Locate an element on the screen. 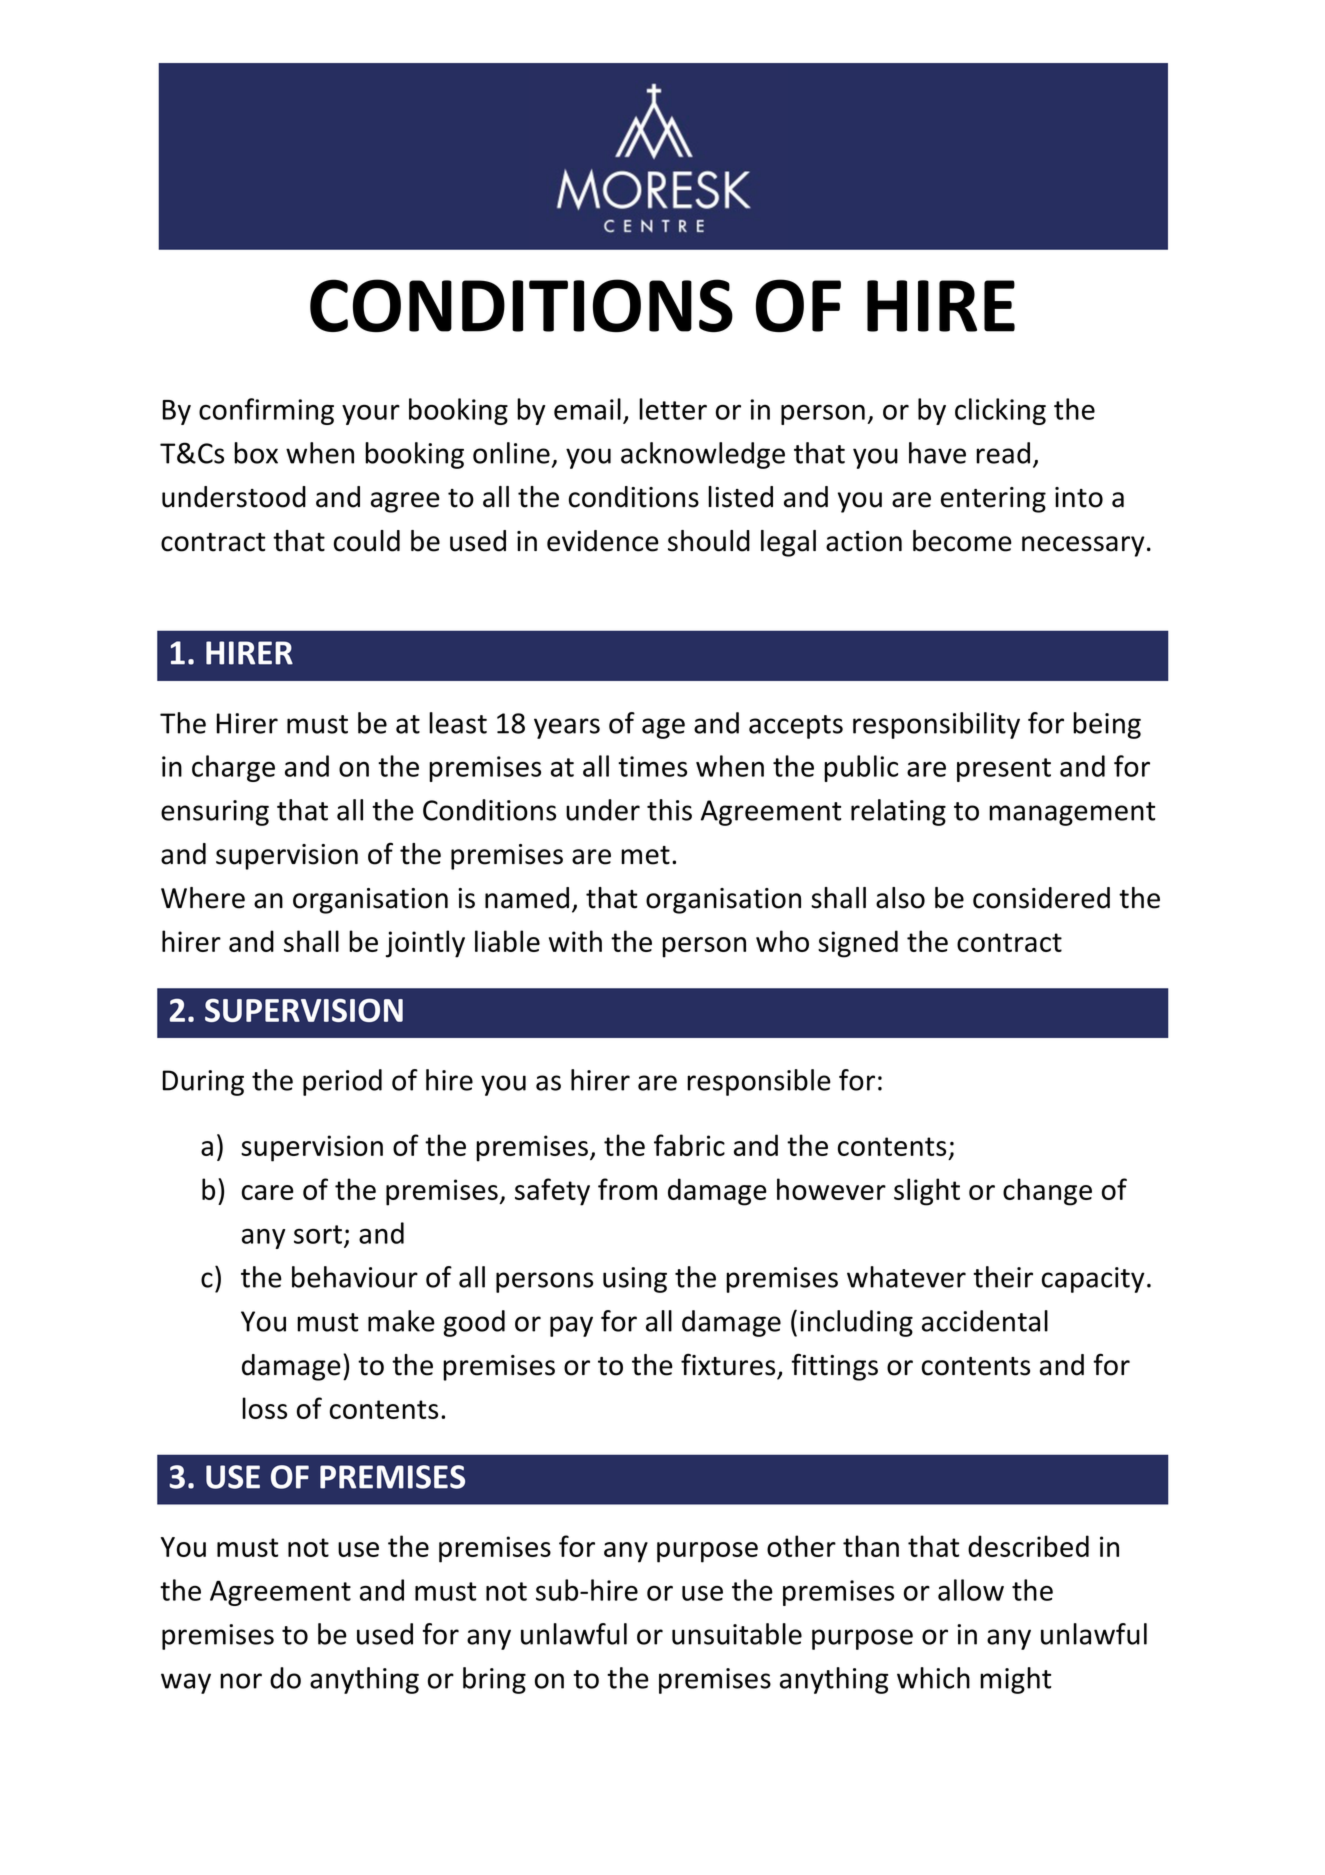 The width and height of the screenshot is (1325, 1875). their is located at coordinates (1003, 1277).
